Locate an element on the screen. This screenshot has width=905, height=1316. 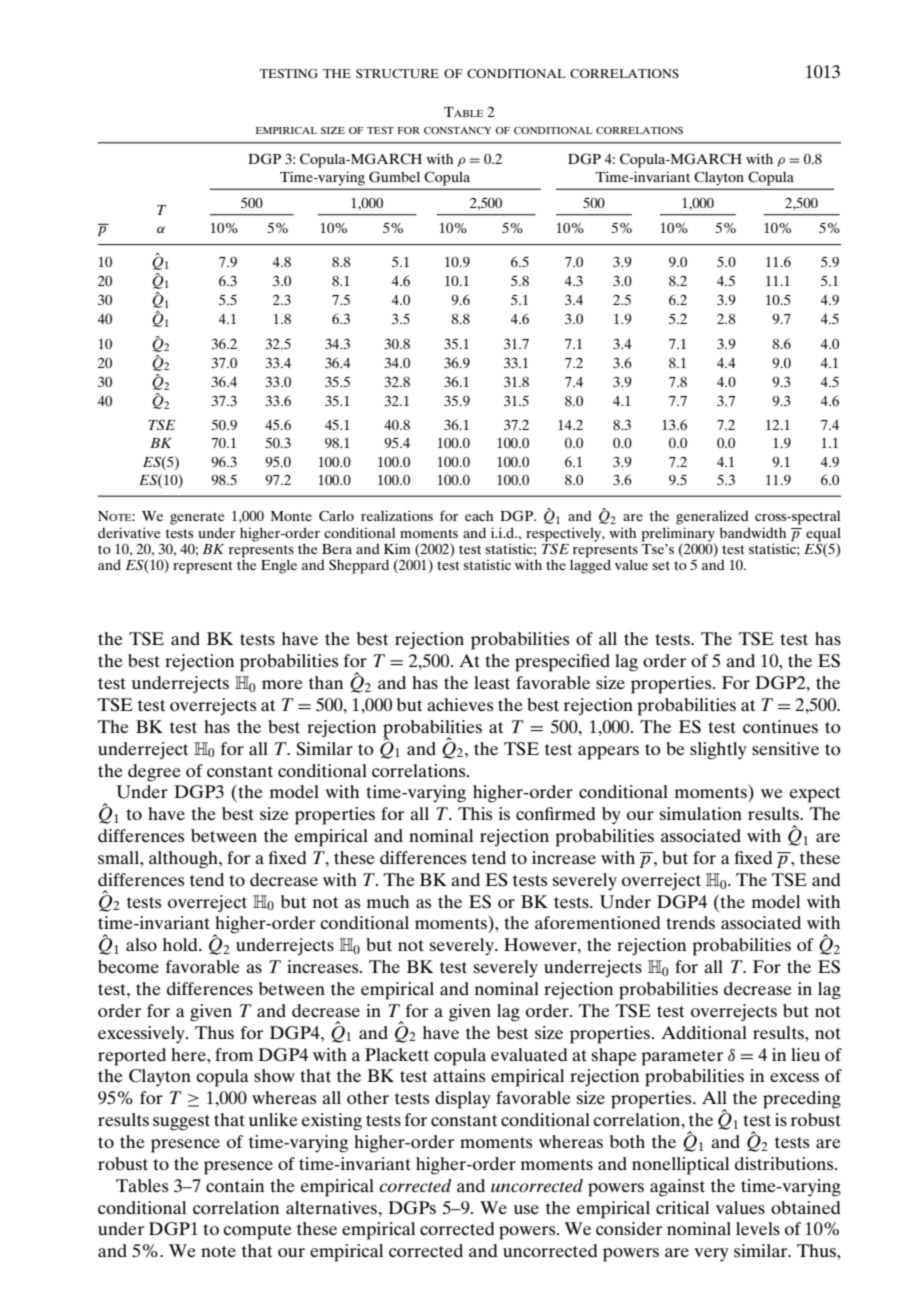
use is located at coordinates (526, 1209).
